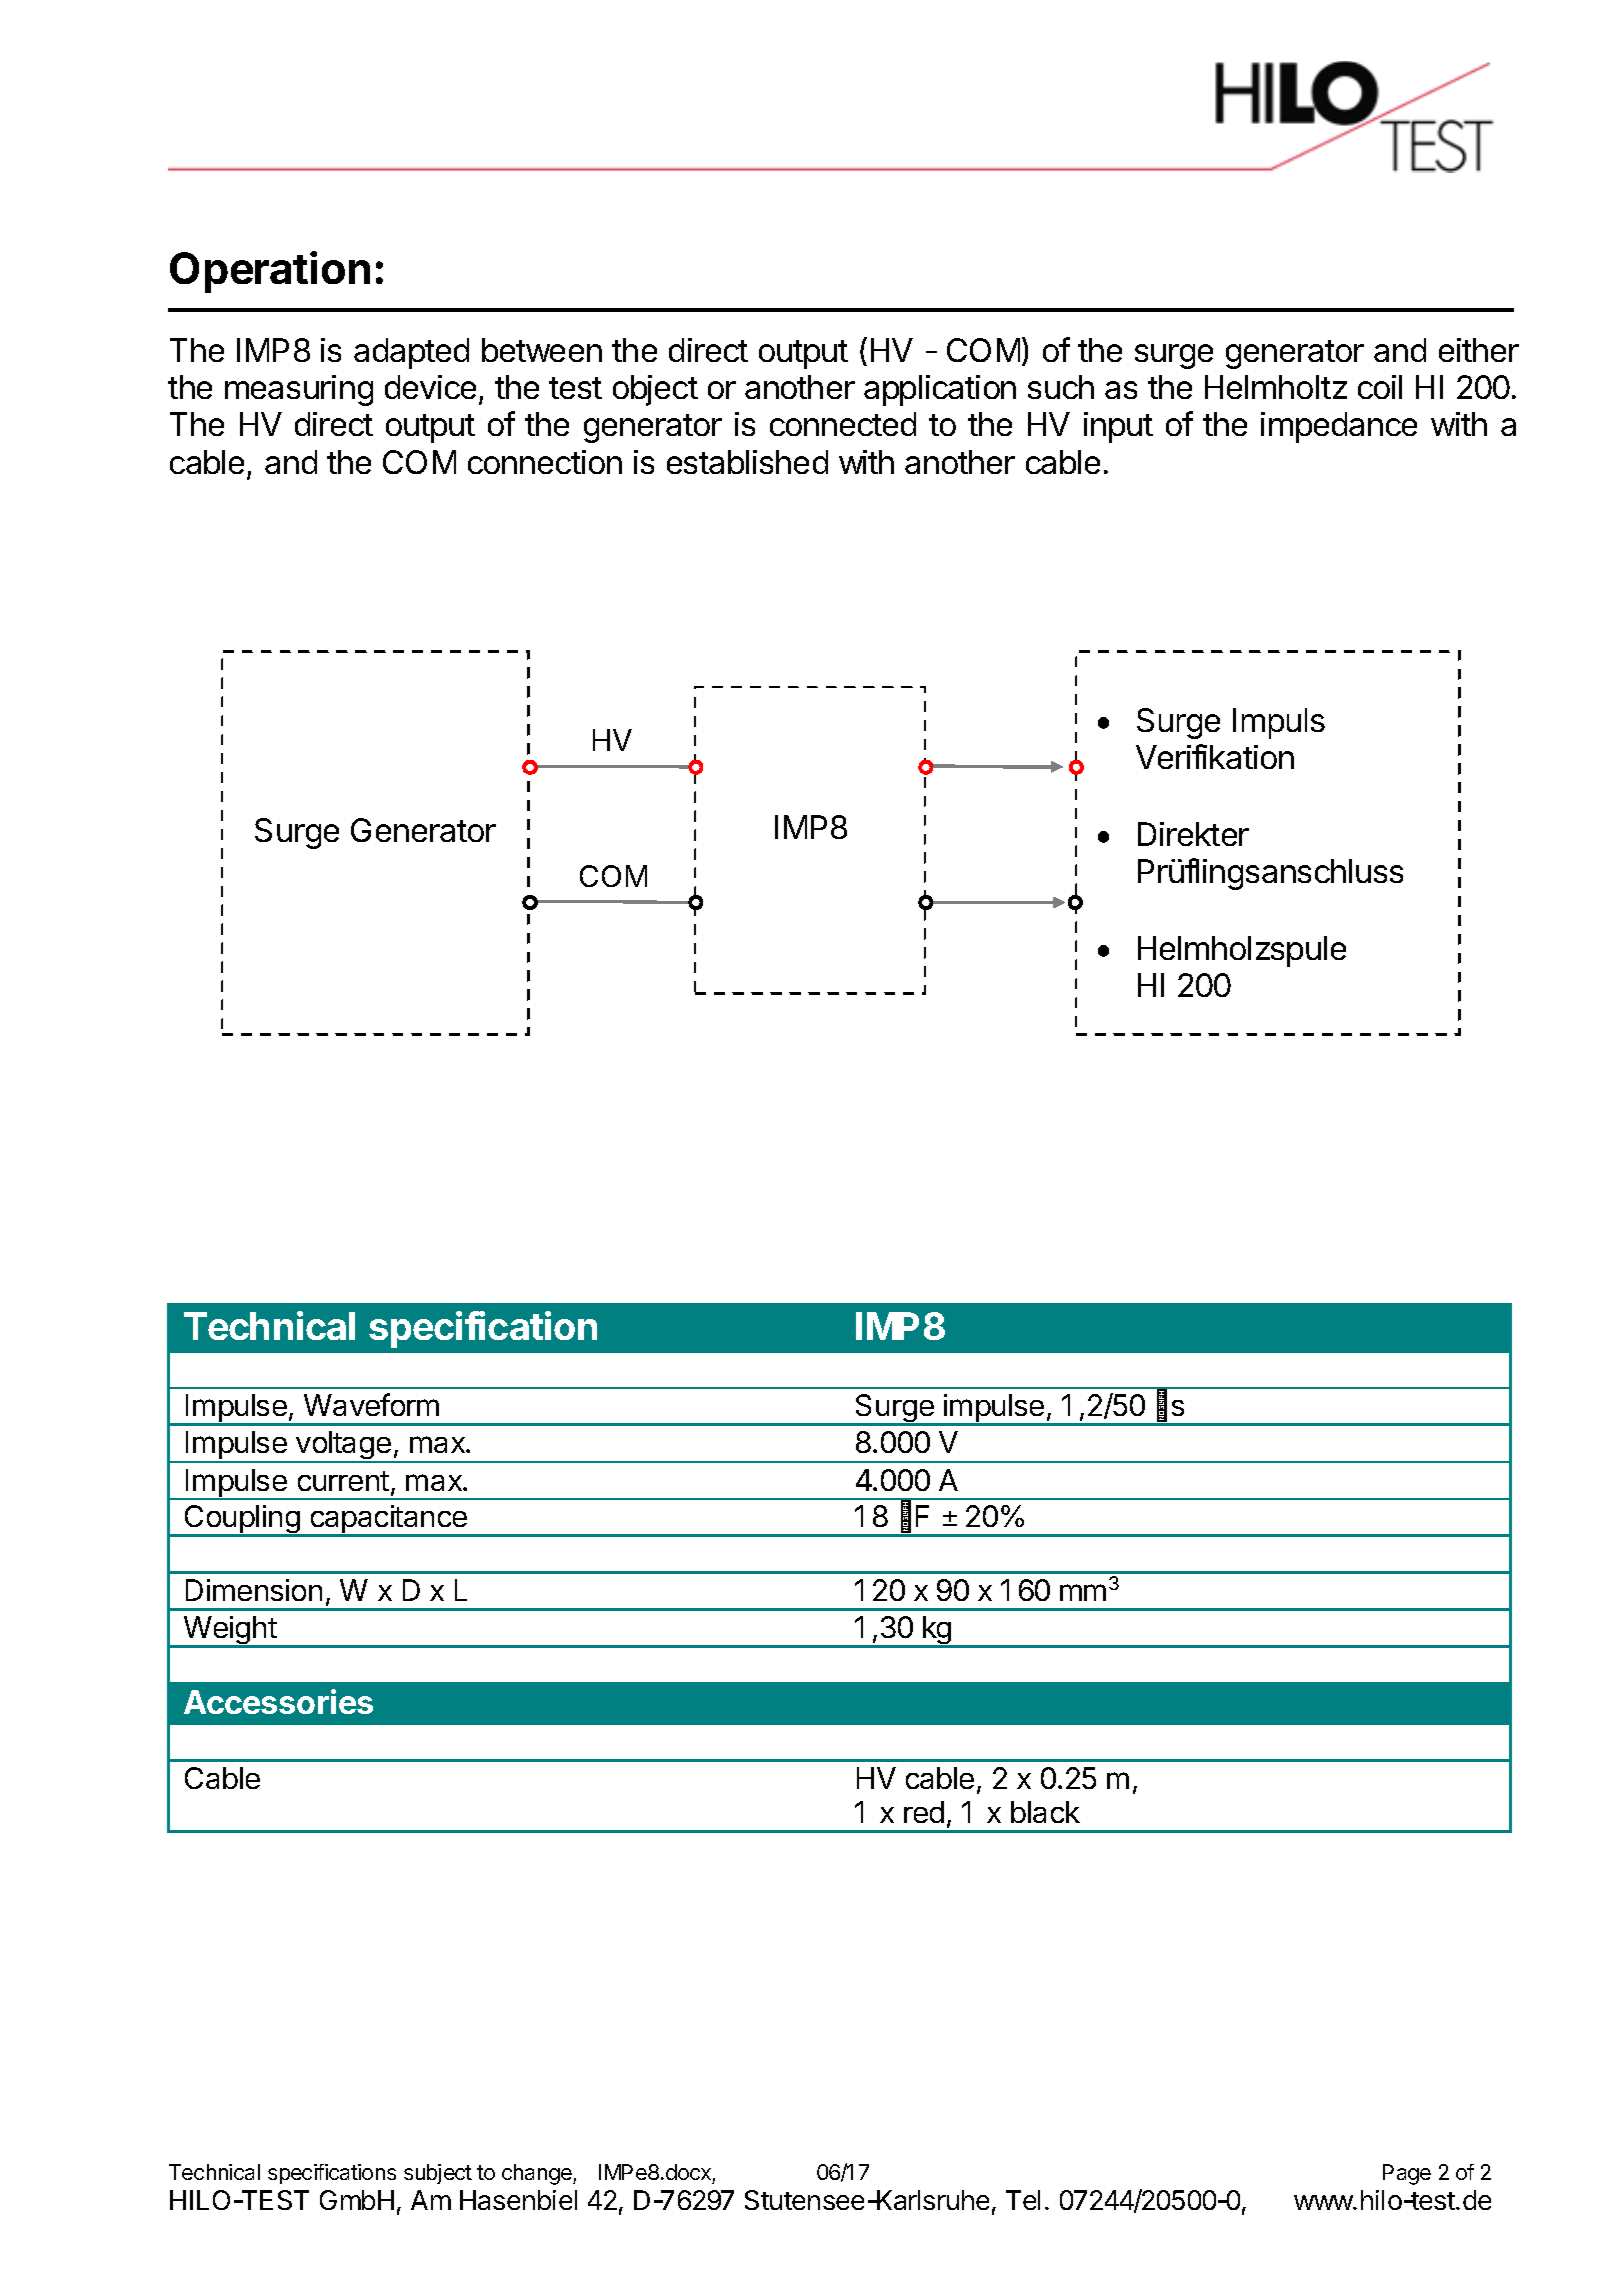  What do you see at coordinates (438, 2174) in the page?
I see `subject` at bounding box center [438, 2174].
